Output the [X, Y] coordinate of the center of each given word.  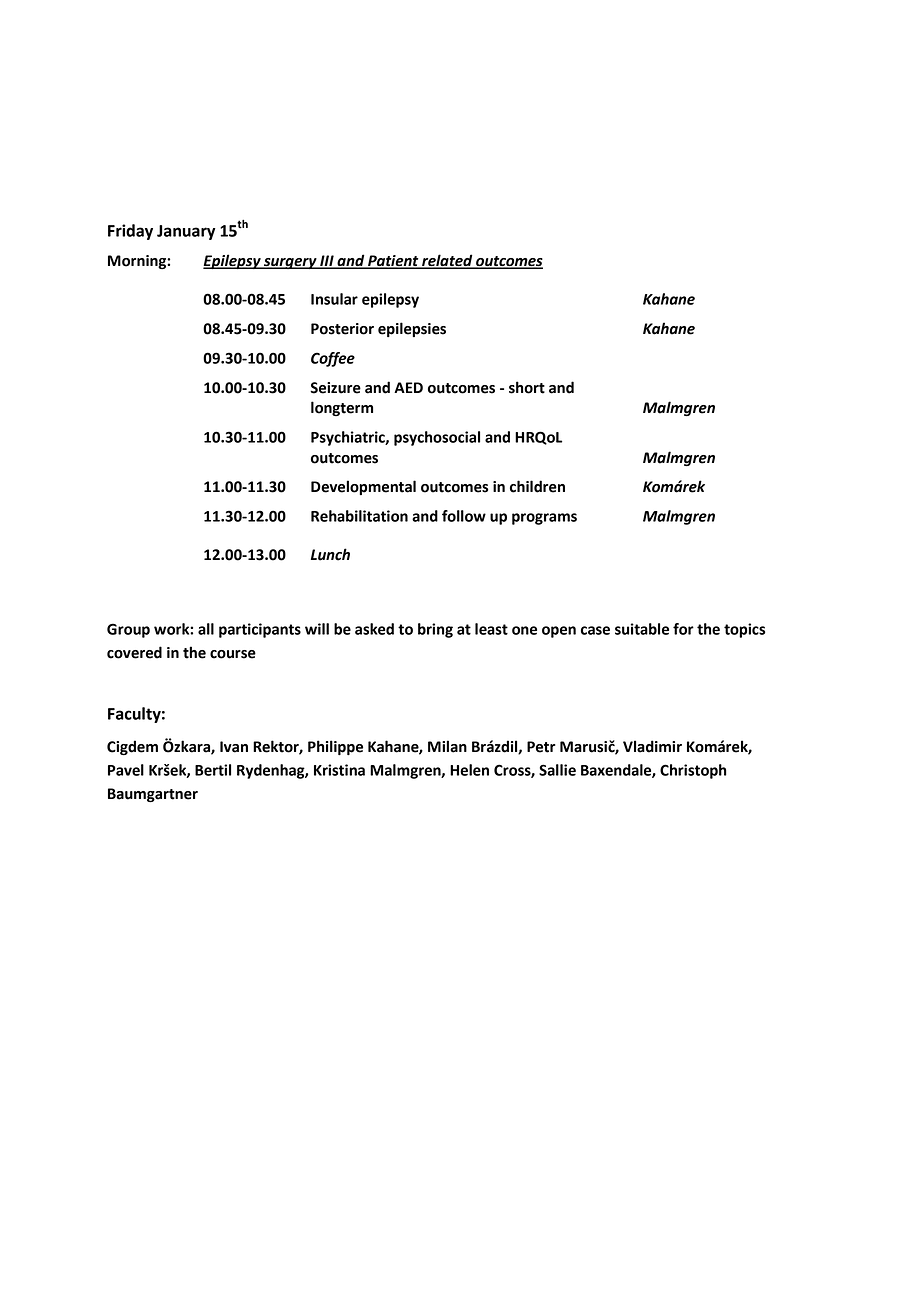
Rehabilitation [359, 516]
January [186, 232]
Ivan [234, 747]
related [447, 261]
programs [544, 519]
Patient [393, 262]
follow [464, 516]
